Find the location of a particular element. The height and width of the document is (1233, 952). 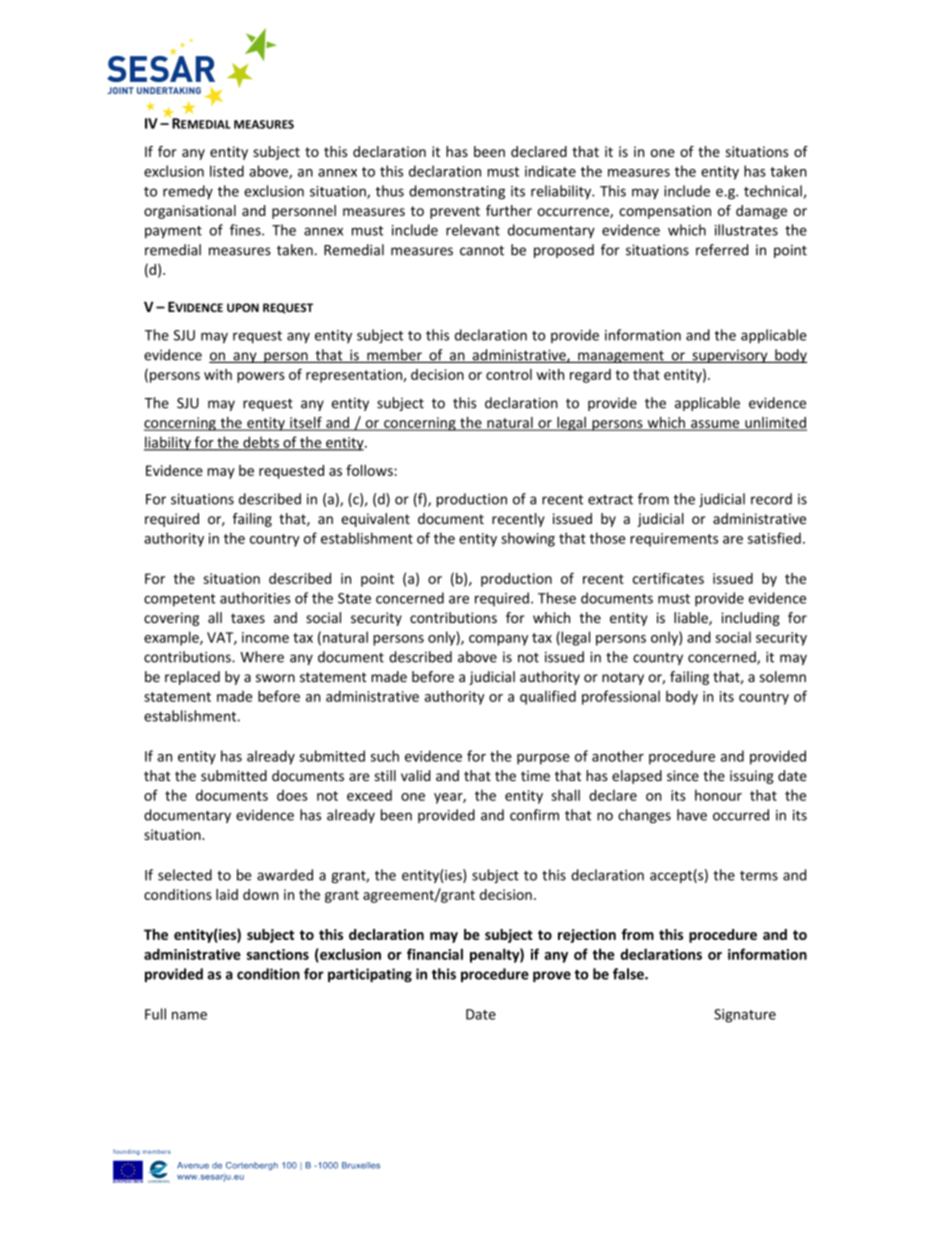

debts is located at coordinates (261, 443).
